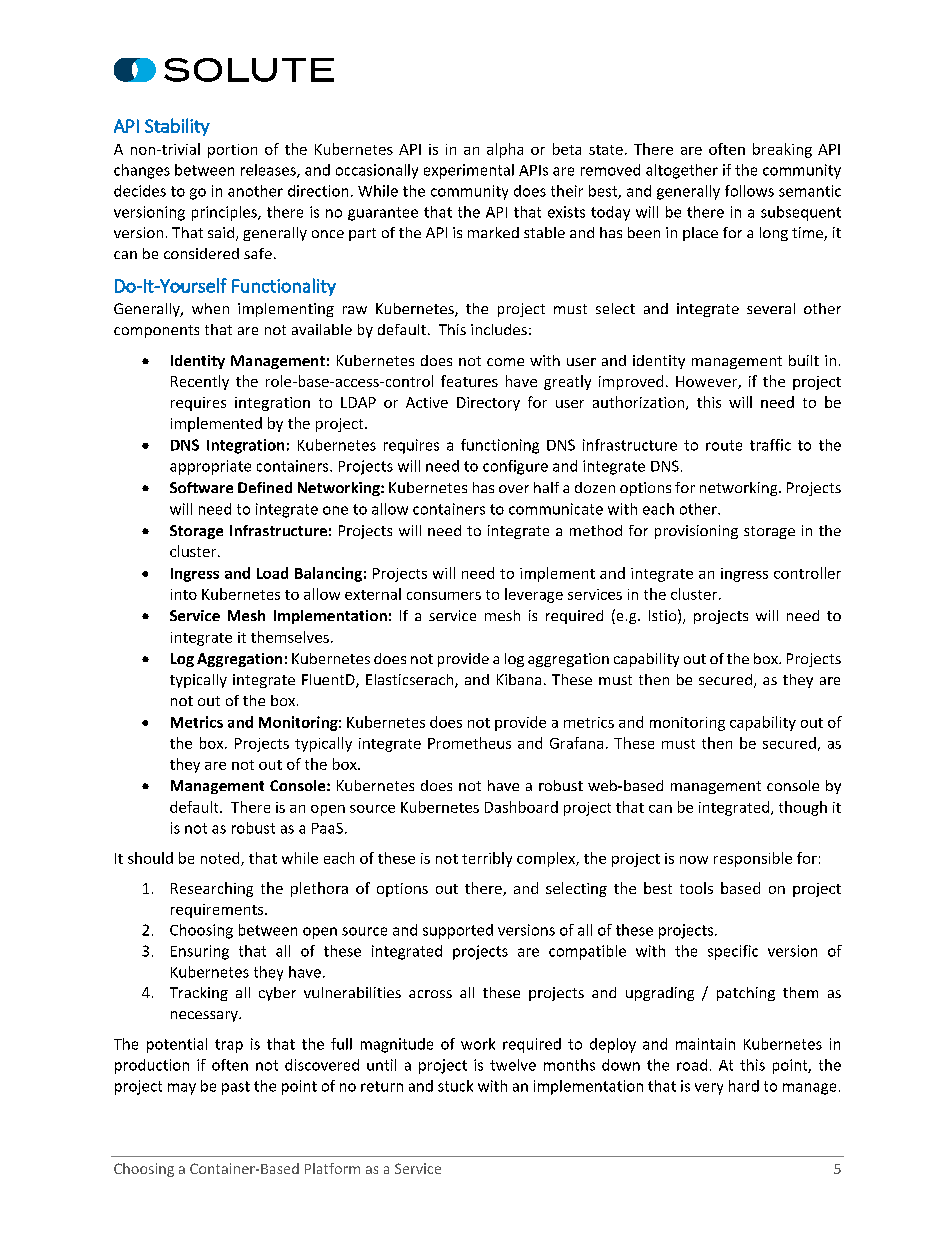  What do you see at coordinates (487, 859) in the document?
I see `terribly` at bounding box center [487, 859].
